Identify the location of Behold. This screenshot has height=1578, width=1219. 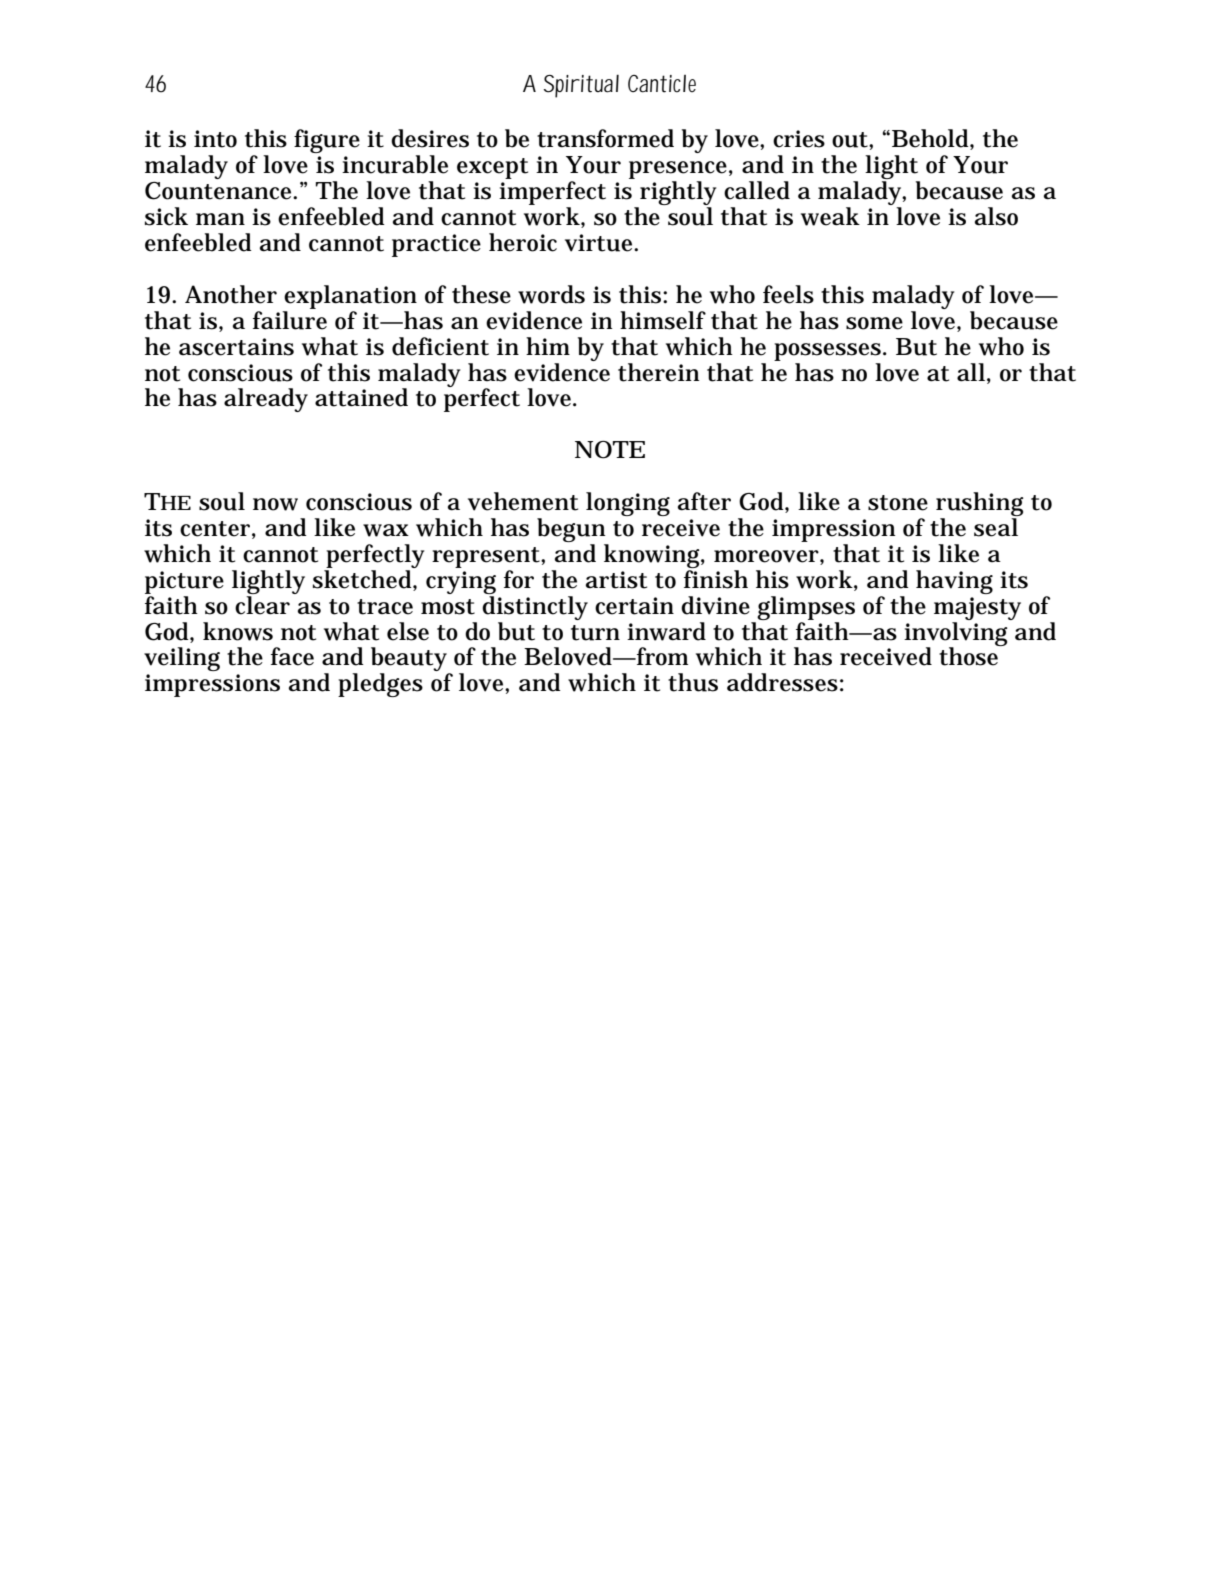
(930, 138).
